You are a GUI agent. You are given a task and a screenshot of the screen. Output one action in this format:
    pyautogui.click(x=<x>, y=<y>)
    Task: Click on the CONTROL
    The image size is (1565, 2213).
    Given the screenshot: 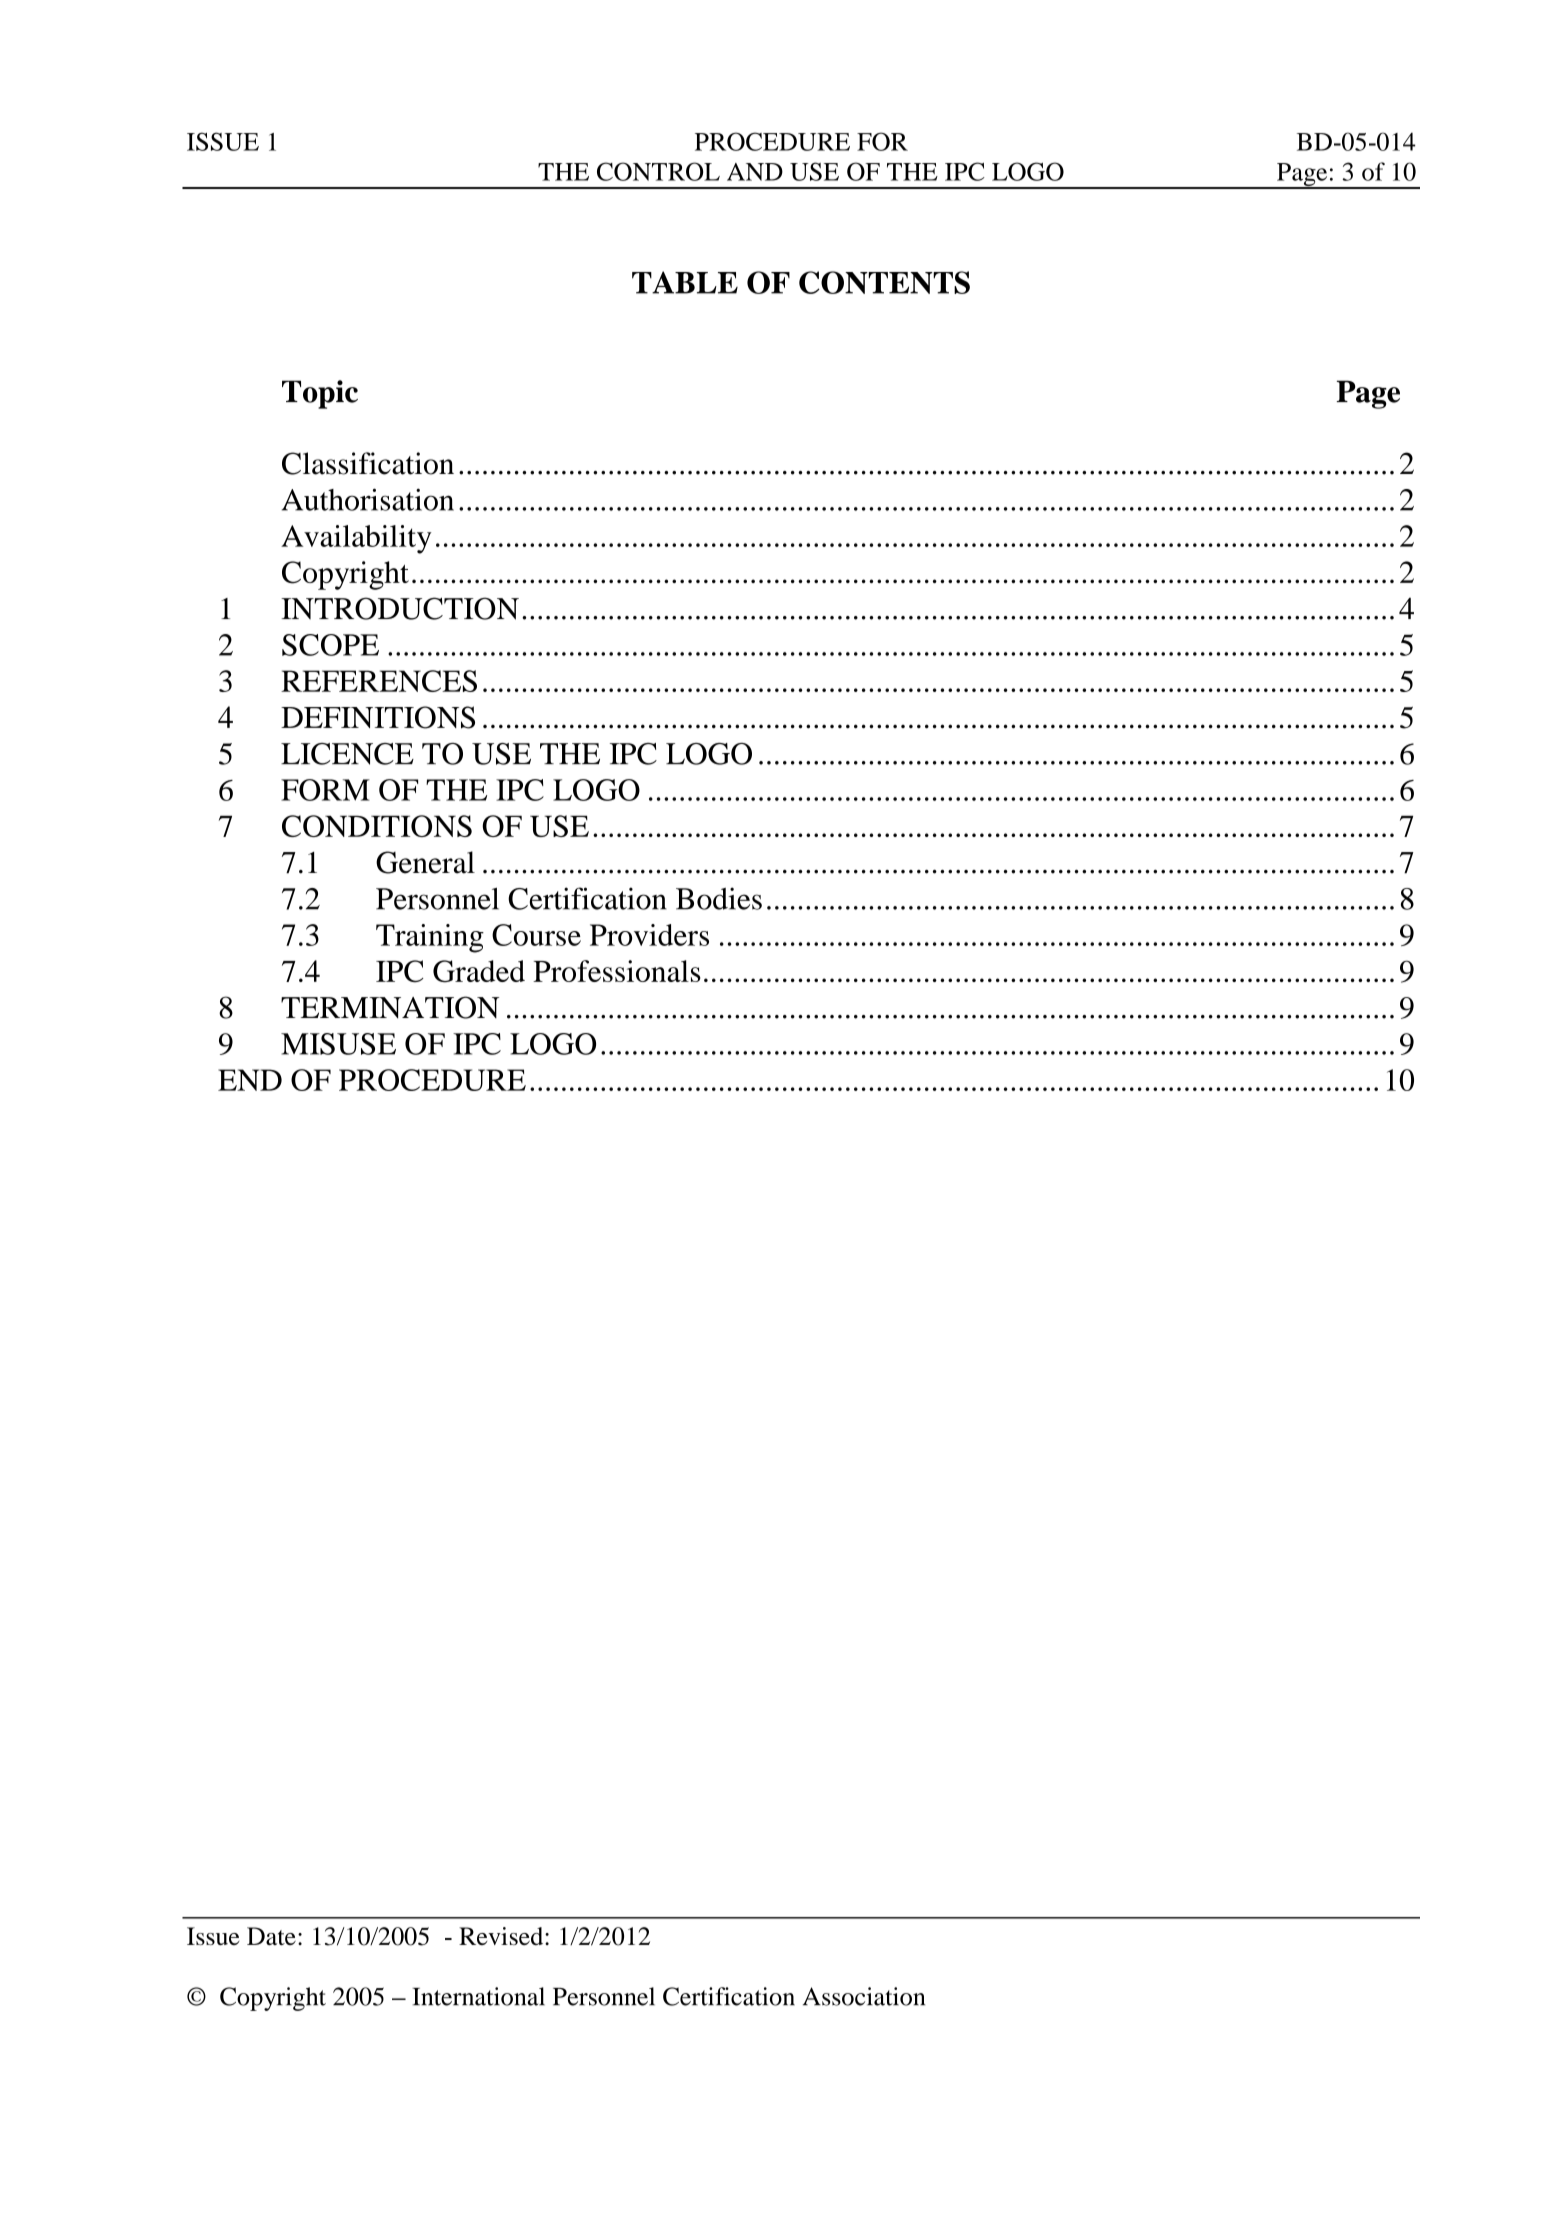 What is the action you would take?
    pyautogui.click(x=658, y=171)
